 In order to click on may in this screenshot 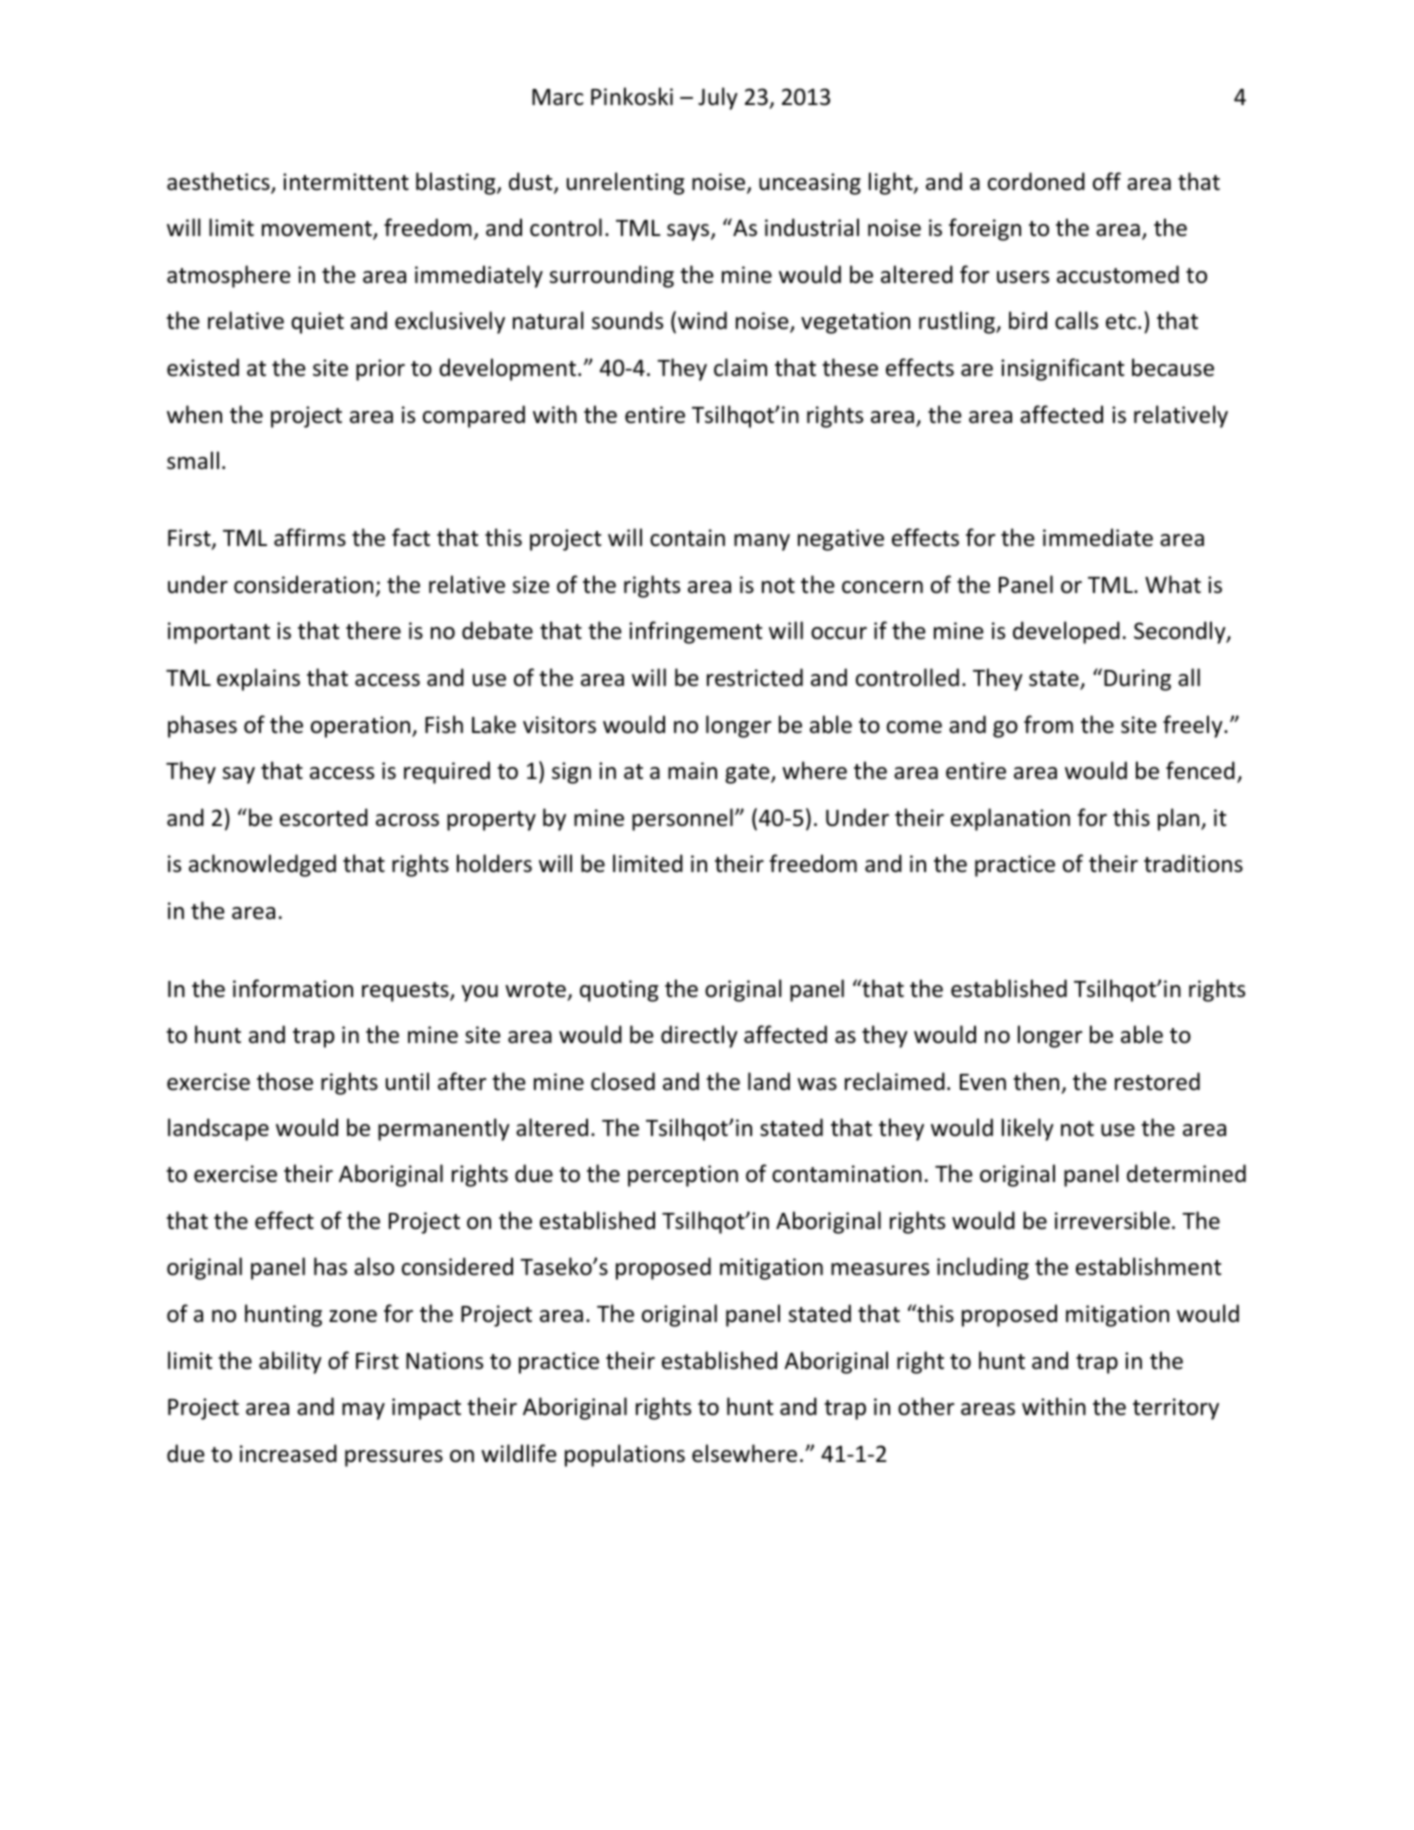, I will do `click(363, 1411)`.
